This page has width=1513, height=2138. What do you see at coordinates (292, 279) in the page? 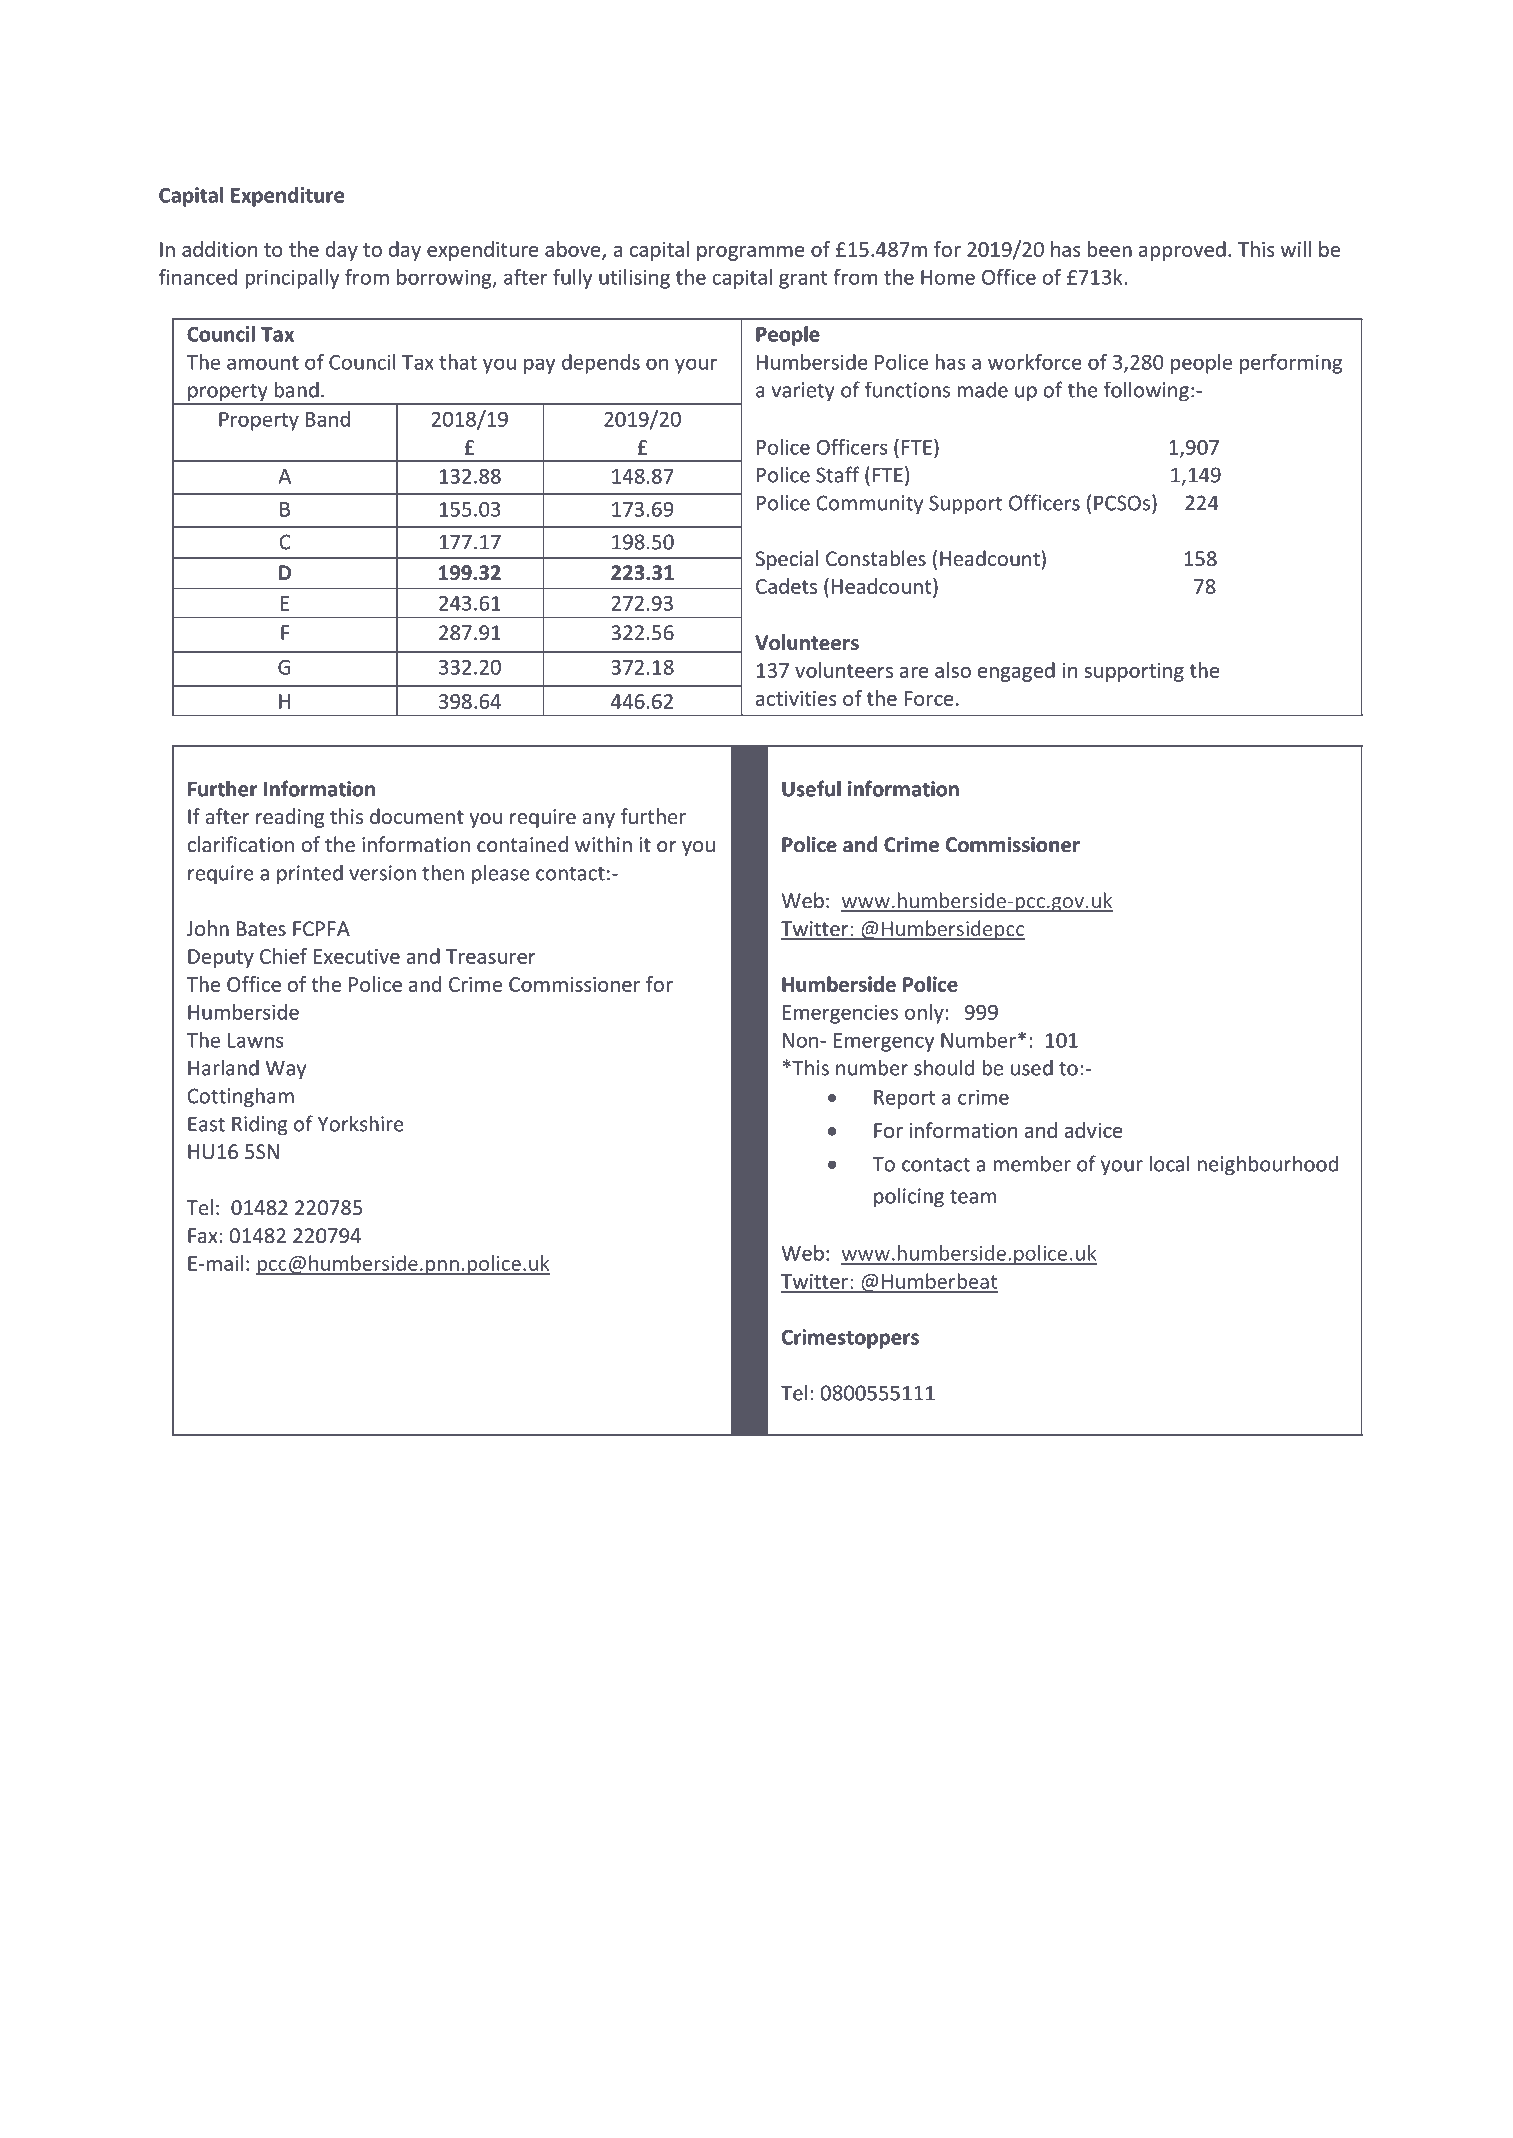
I see `principally` at bounding box center [292, 279].
